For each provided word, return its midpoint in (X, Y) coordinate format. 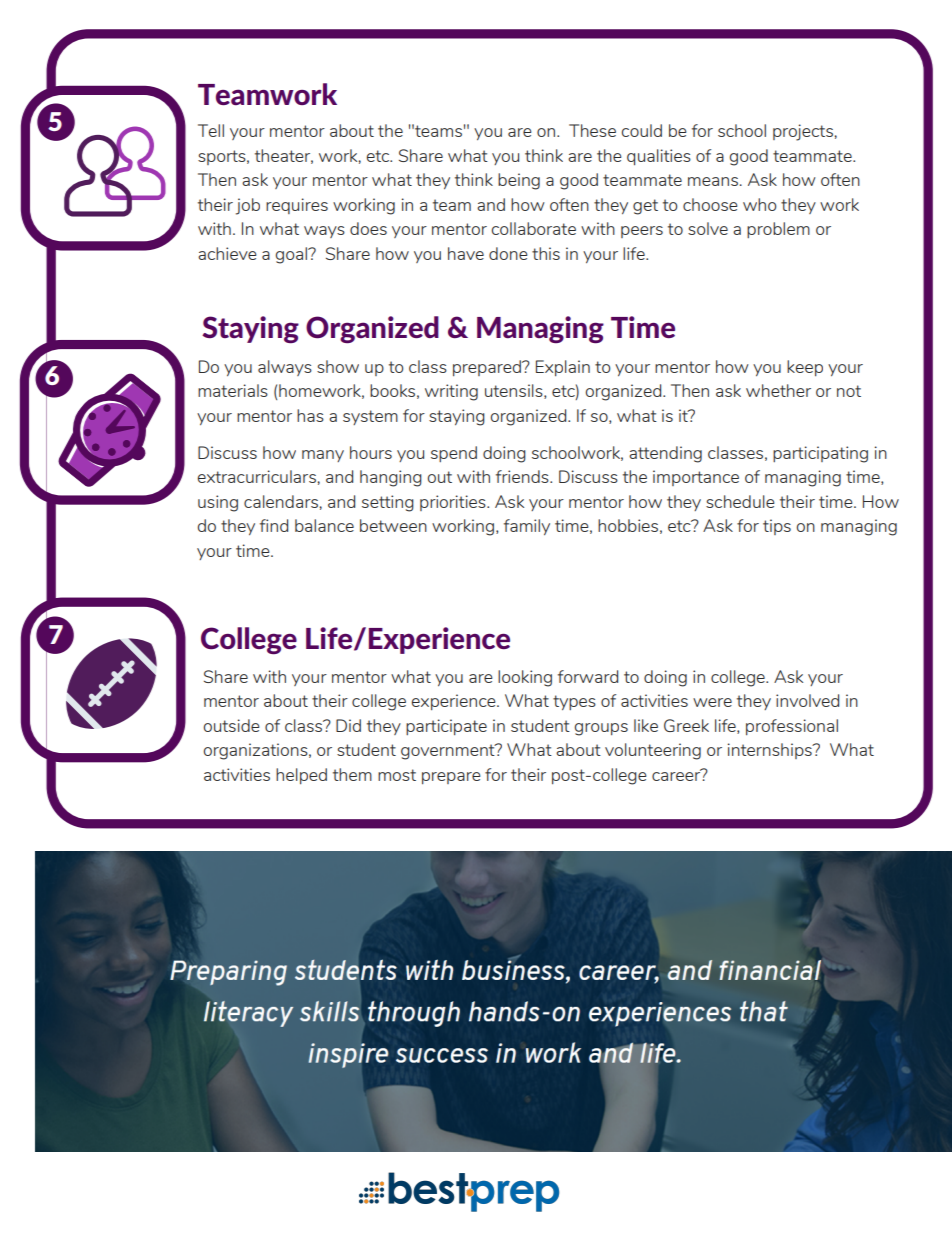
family (527, 527)
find (274, 525)
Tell (211, 130)
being (519, 181)
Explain (563, 368)
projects (803, 132)
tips (777, 527)
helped (301, 776)
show (338, 366)
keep (805, 368)
